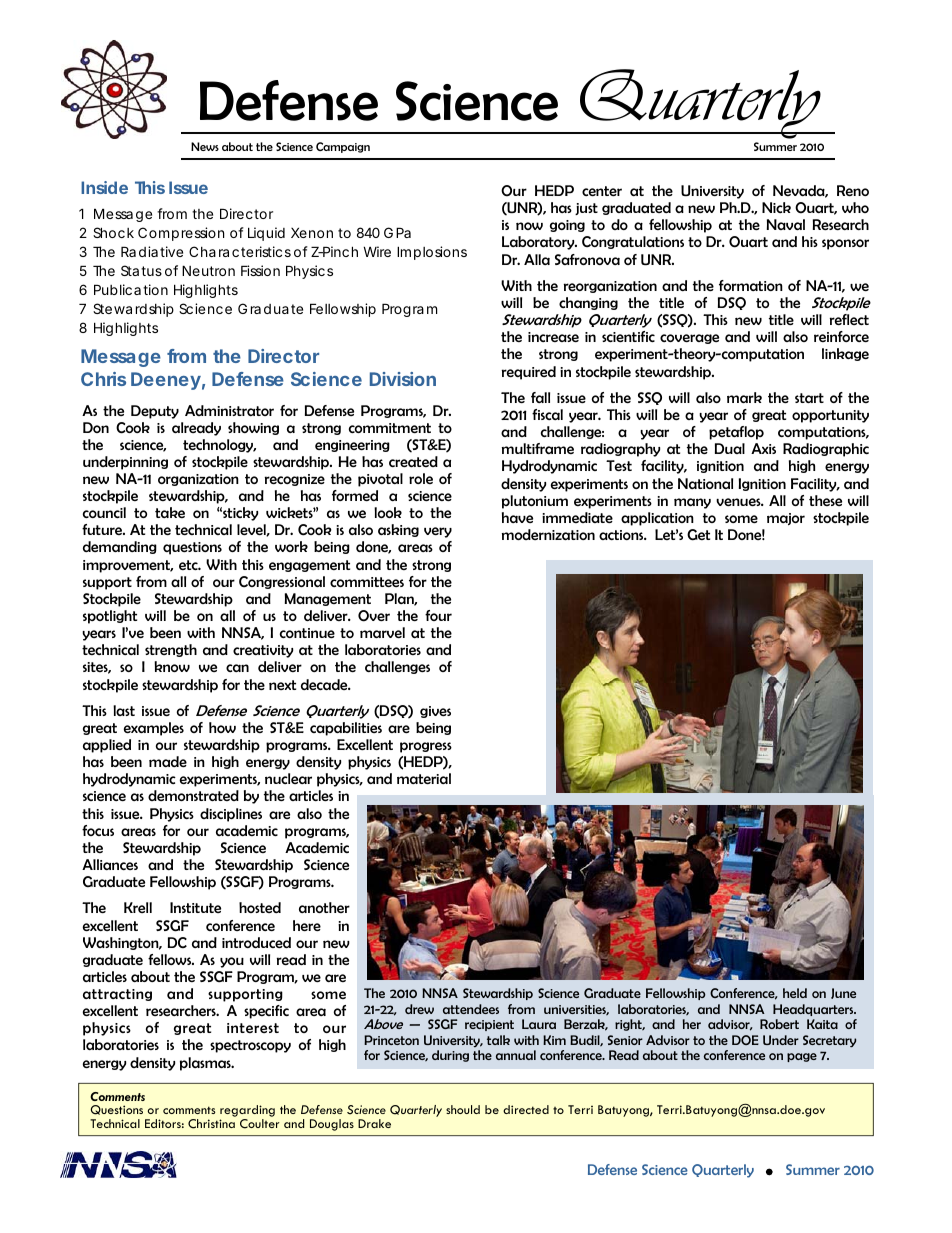 The image size is (952, 1233). Describe the element at coordinates (795, 993) in the page. I see `held` at that location.
